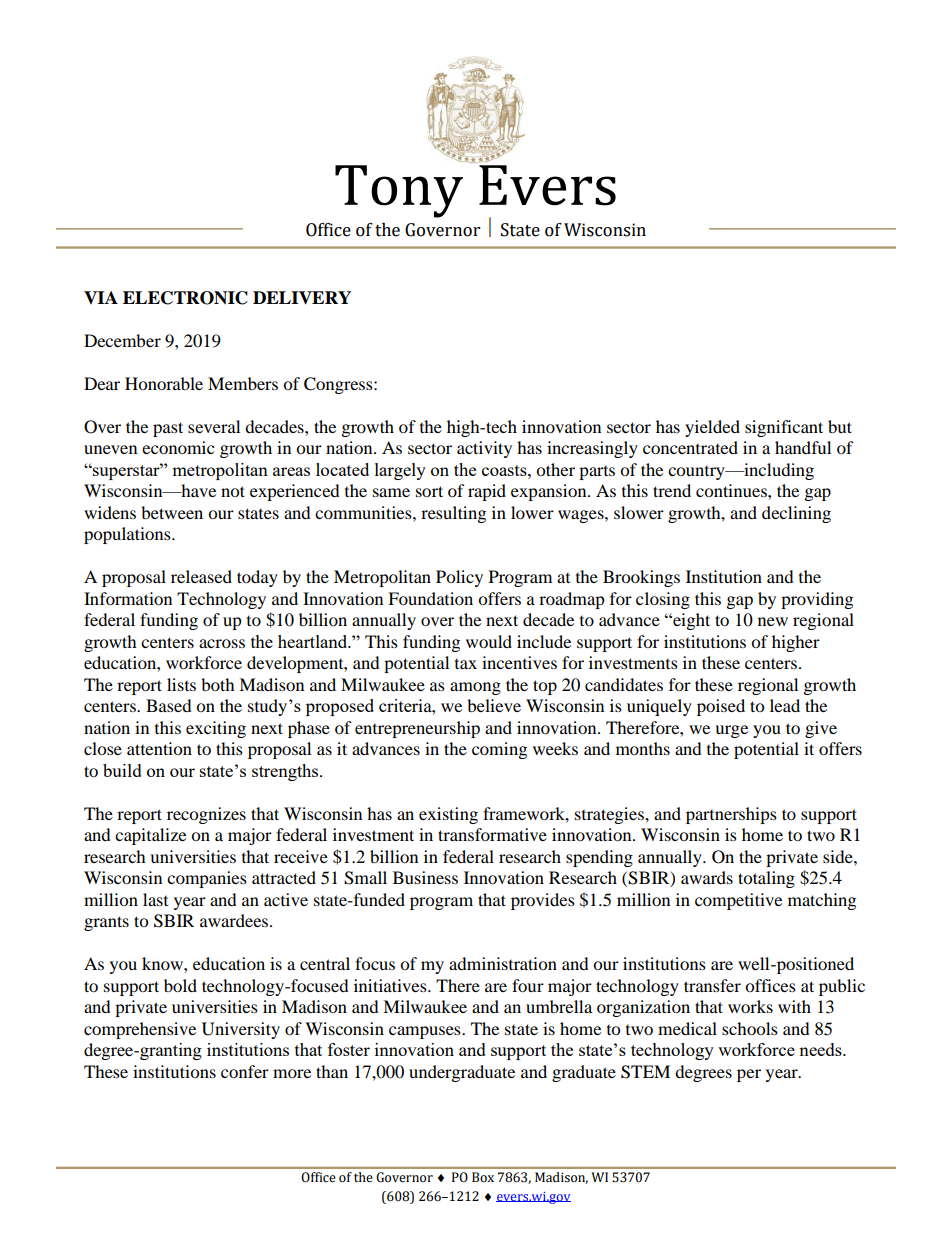 This document has height=1233, width=952. Describe the element at coordinates (483, 1177) in the document. I see `Box` at that location.
